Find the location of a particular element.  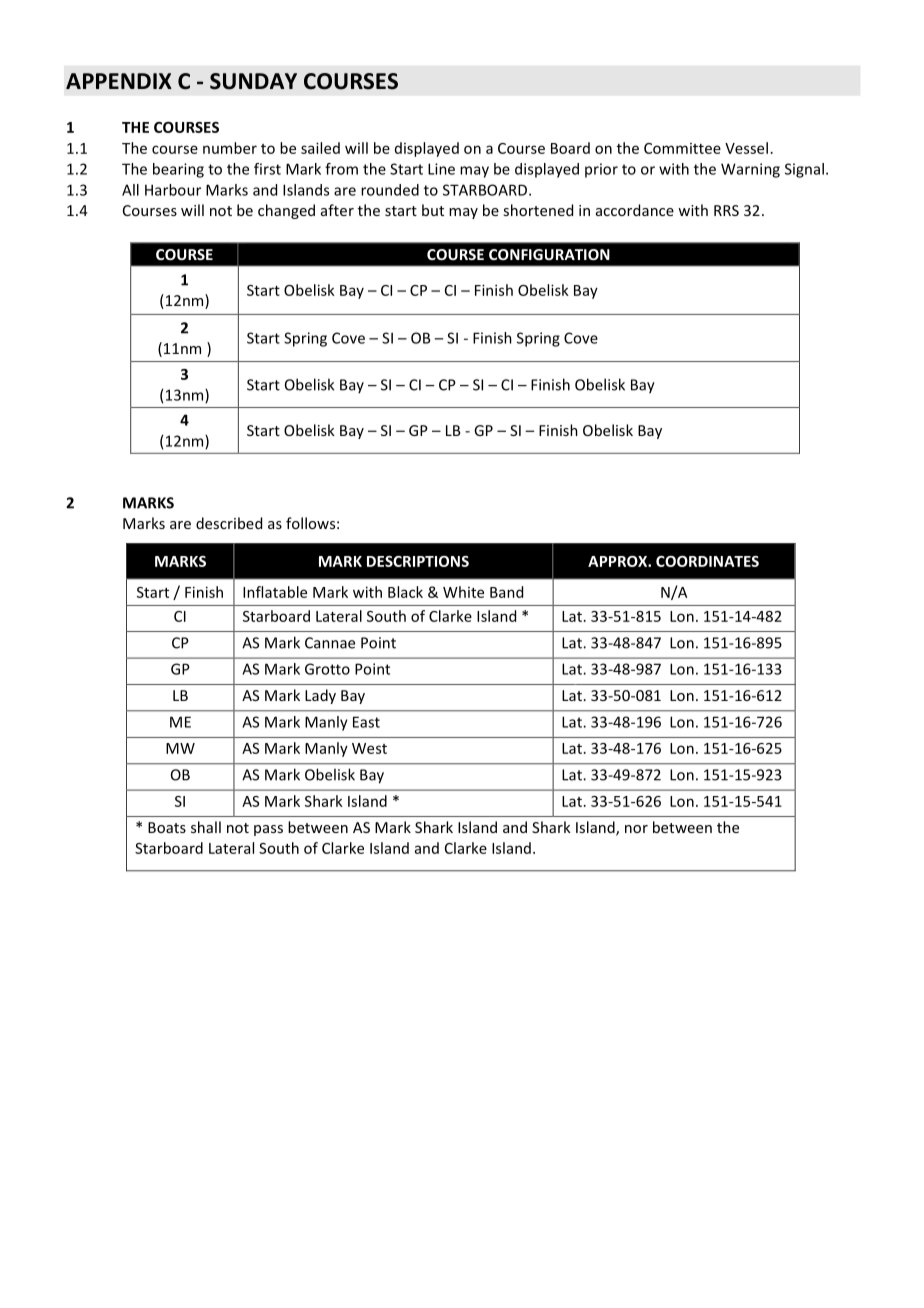

Inflatable is located at coordinates (275, 592).
